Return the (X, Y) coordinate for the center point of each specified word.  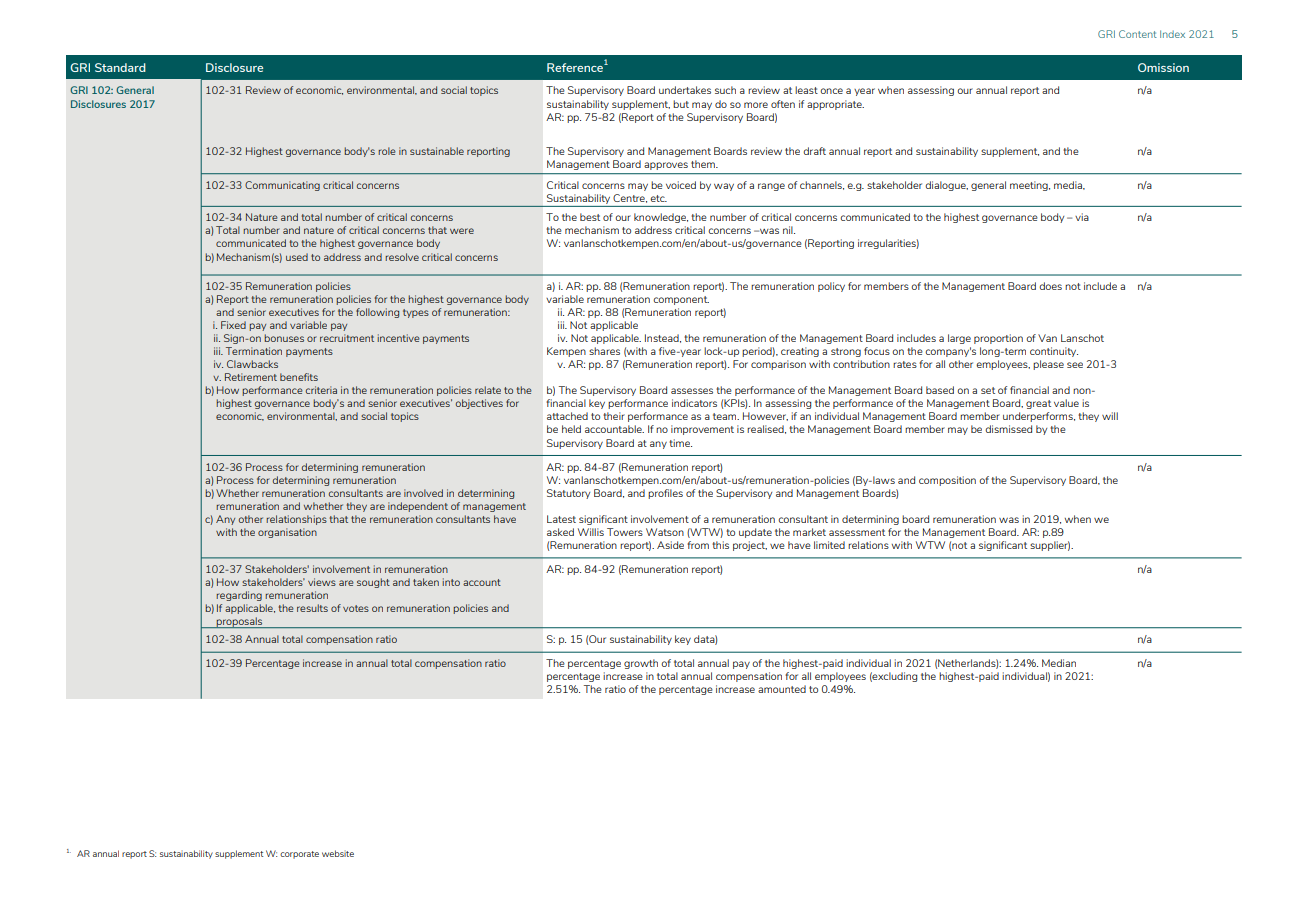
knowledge (661, 218)
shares (604, 351)
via (1082, 217)
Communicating (282, 186)
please (1048, 365)
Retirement (251, 377)
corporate (299, 855)
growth (641, 664)
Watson (665, 532)
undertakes (685, 90)
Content (1138, 34)
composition (947, 481)
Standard (120, 67)
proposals (240, 622)
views (322, 582)
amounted (782, 689)
